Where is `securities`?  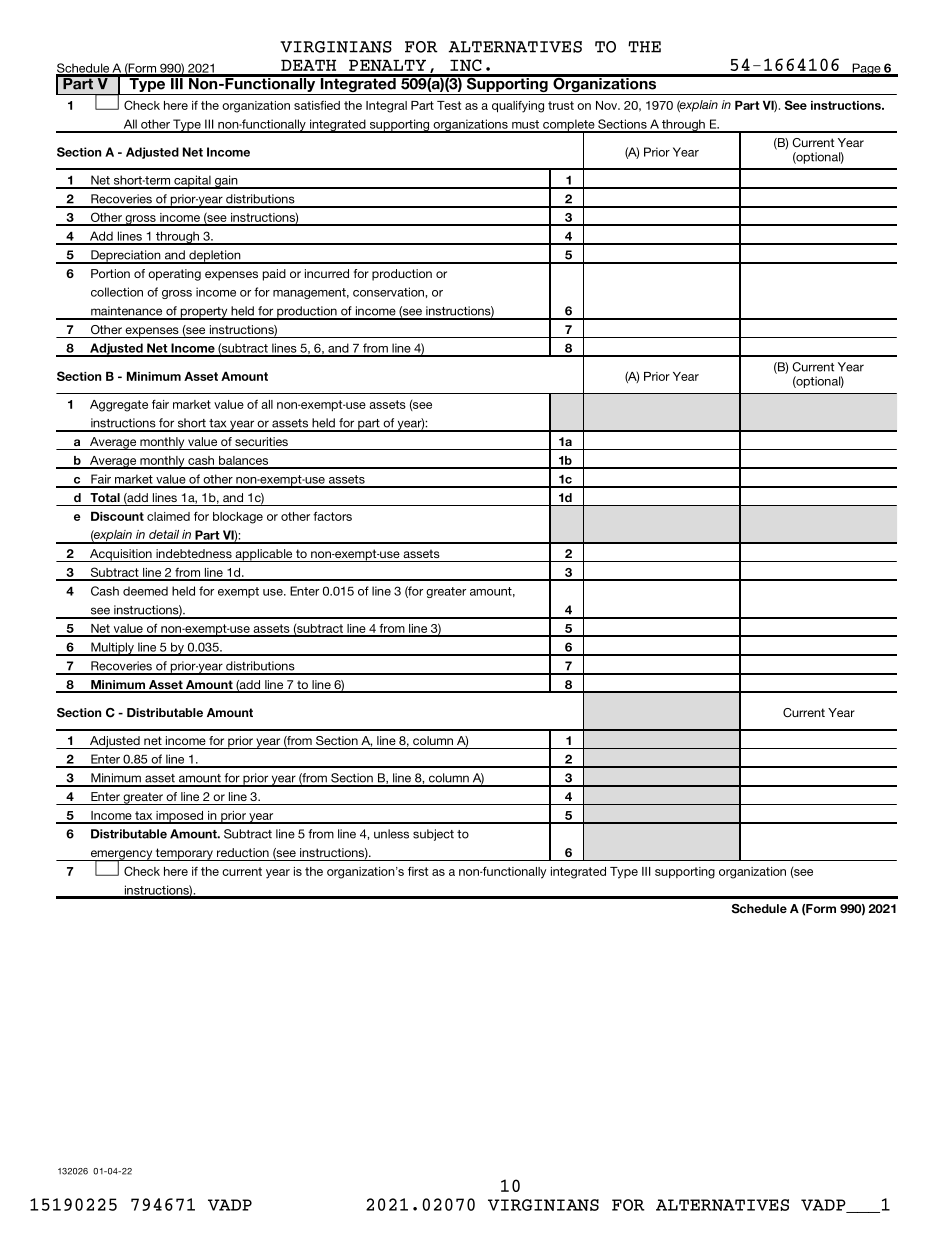
securities is located at coordinates (261, 441).
